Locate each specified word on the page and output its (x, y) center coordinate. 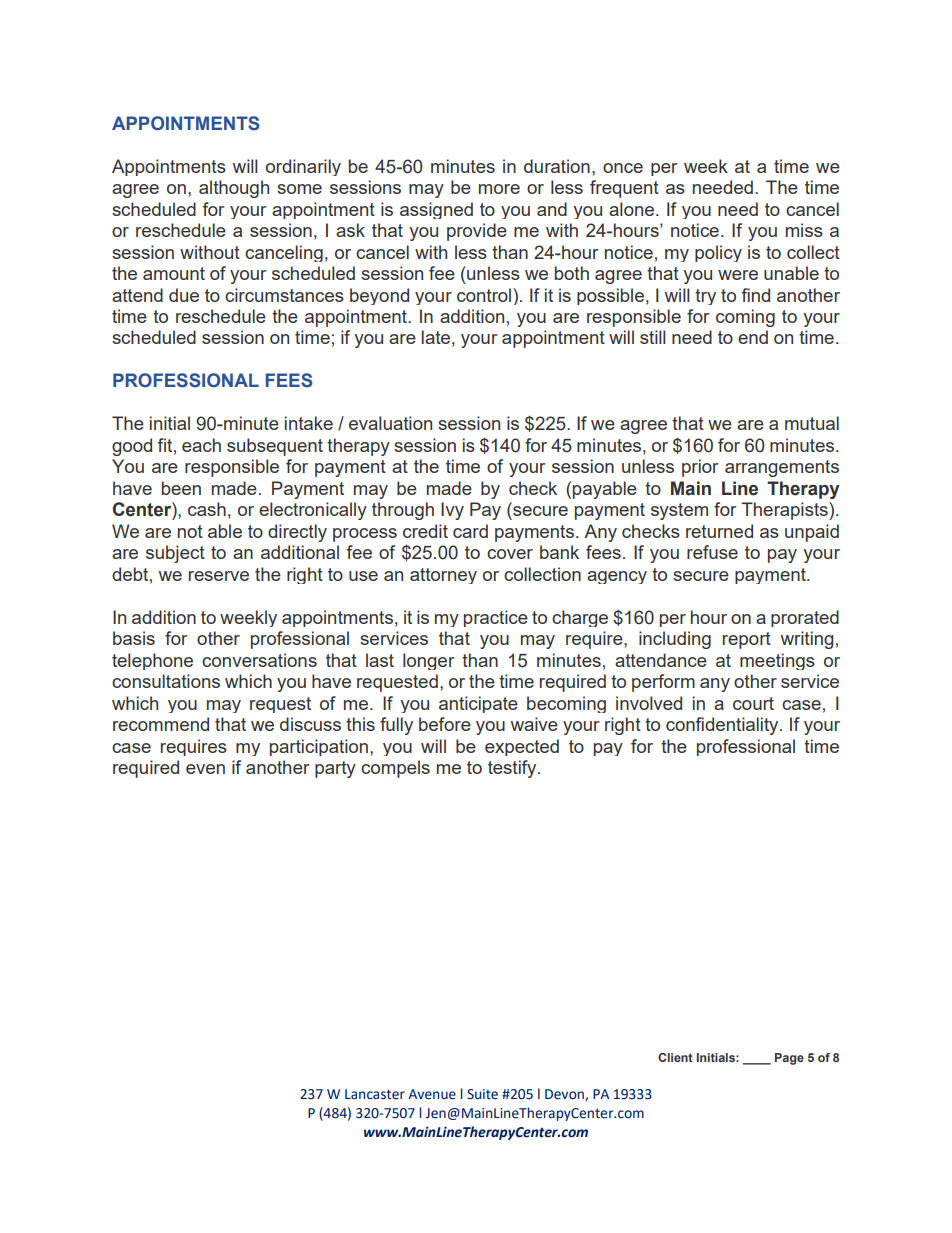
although (234, 189)
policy (718, 253)
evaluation (390, 423)
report (747, 640)
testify (513, 769)
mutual (812, 423)
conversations (259, 660)
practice (496, 618)
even (205, 769)
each (201, 445)
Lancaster (375, 1094)
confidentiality (723, 726)
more (499, 189)
